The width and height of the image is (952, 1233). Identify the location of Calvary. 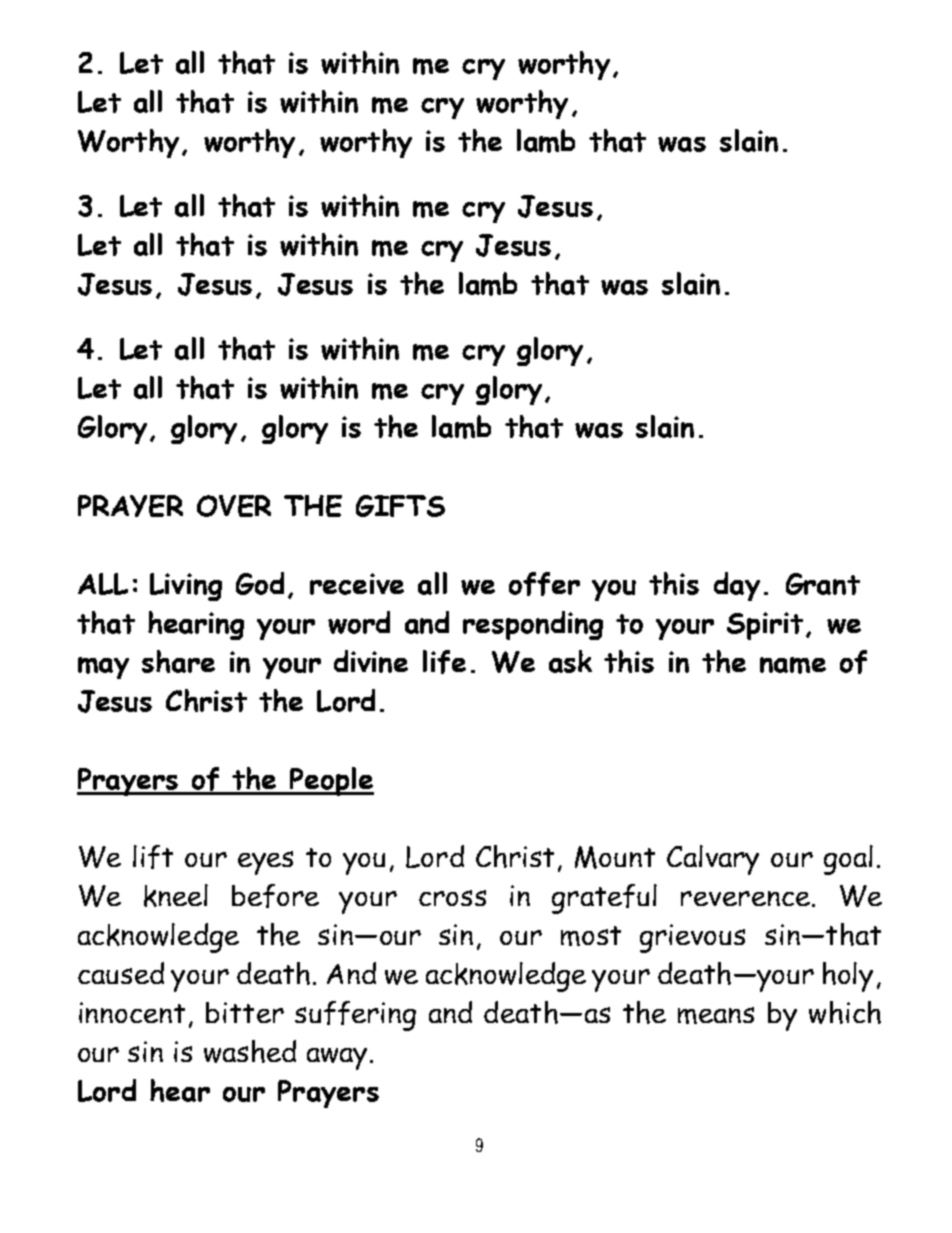
(713, 860).
